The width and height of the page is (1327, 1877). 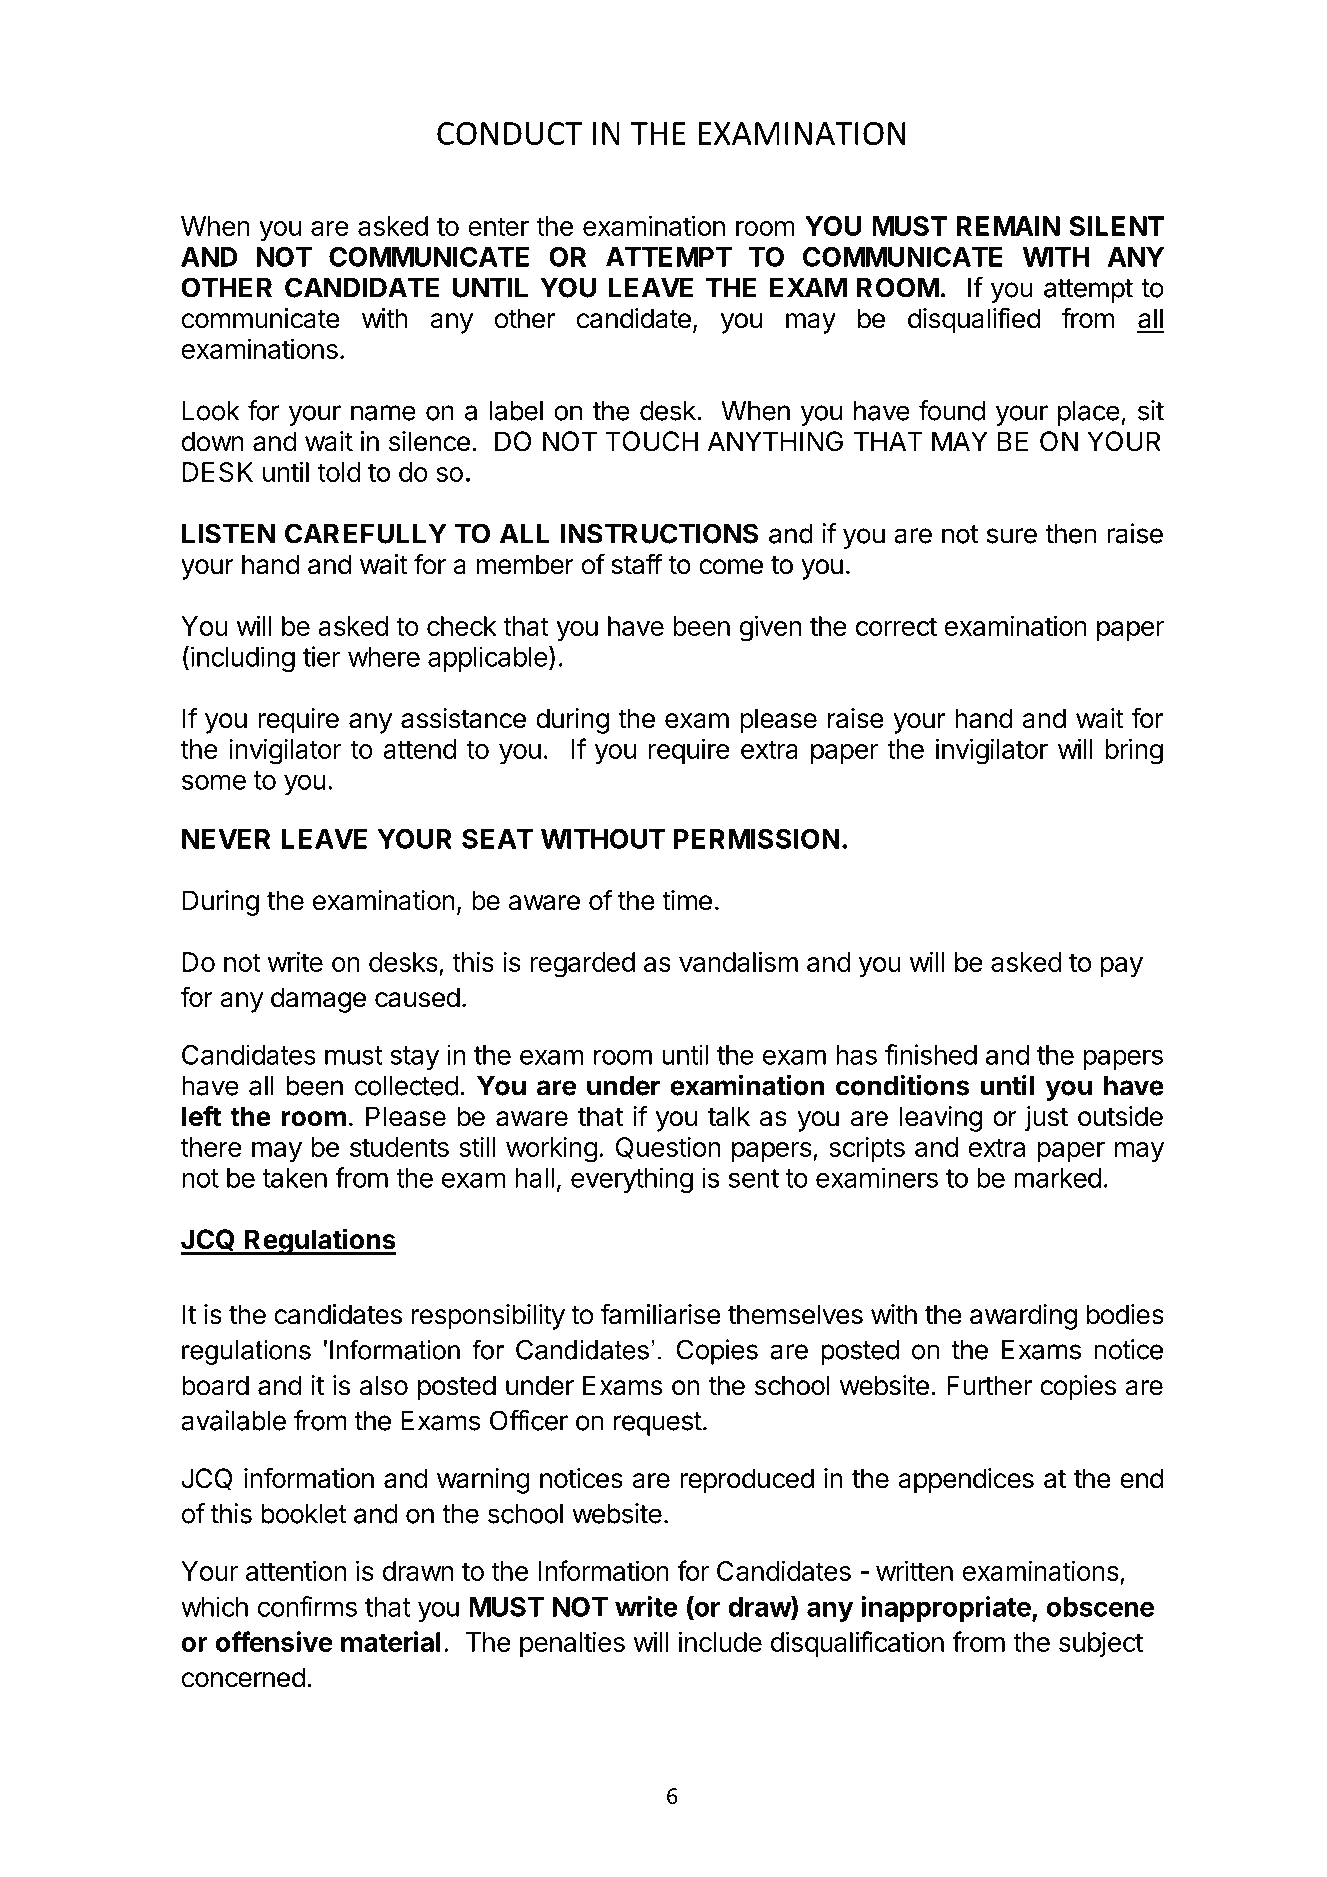 I want to click on confirms, so click(x=307, y=1606).
